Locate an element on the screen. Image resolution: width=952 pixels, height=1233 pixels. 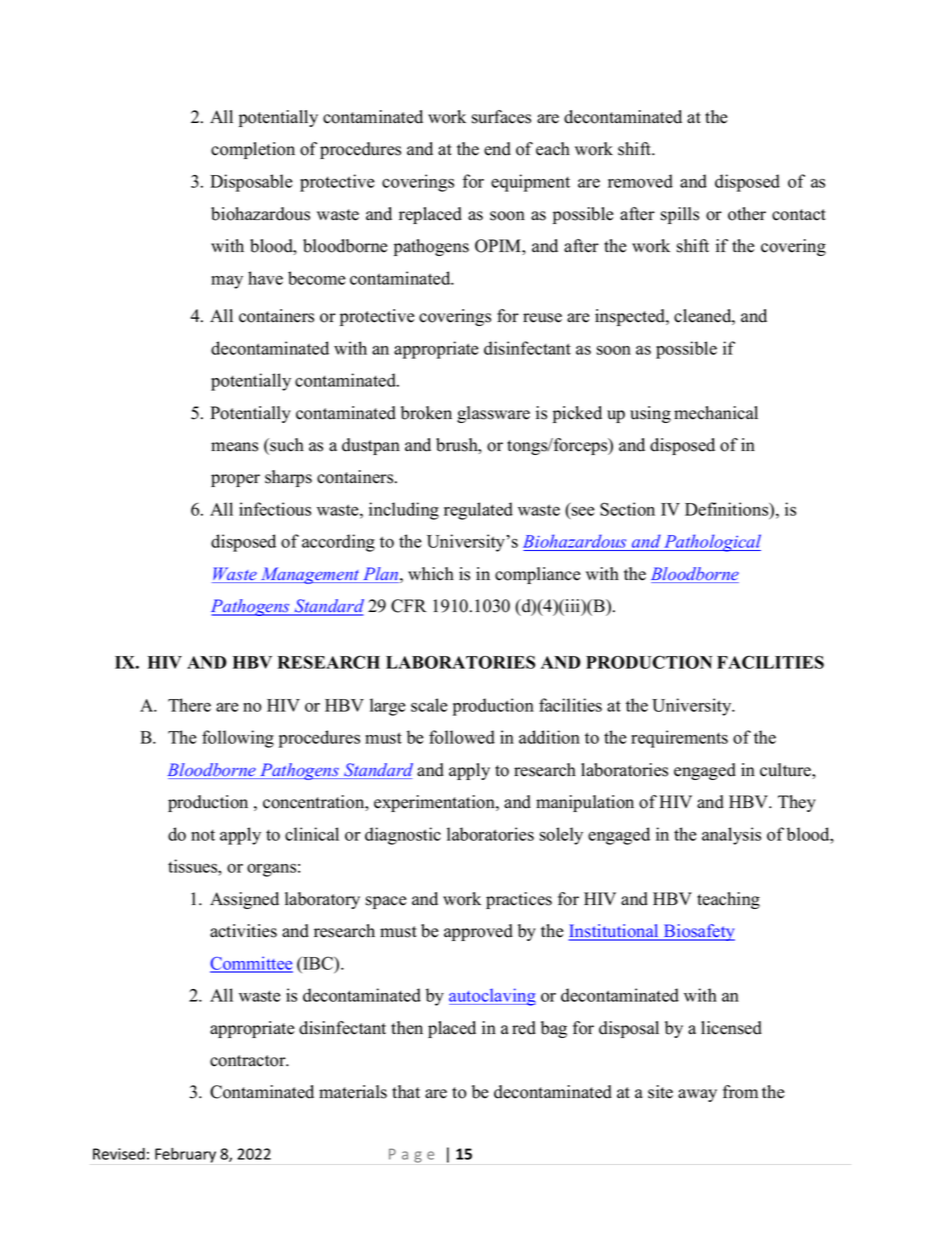
proper is located at coordinates (235, 480).
